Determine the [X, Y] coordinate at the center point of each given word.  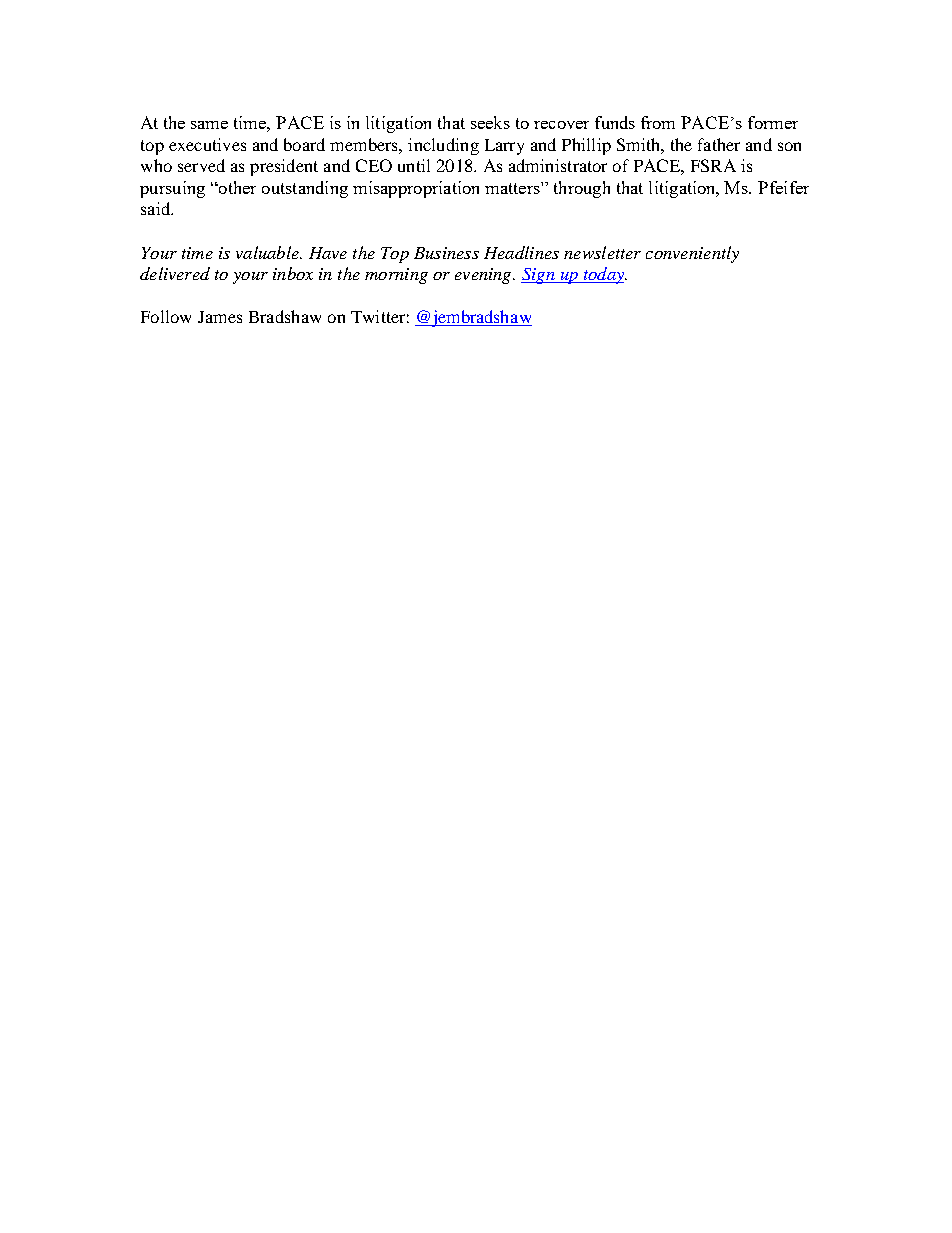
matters [513, 188]
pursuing [172, 189]
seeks [490, 122]
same [209, 125]
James [220, 317]
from [658, 122]
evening [484, 276]
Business [446, 253]
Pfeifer [783, 187]
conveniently [692, 254]
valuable [268, 252]
